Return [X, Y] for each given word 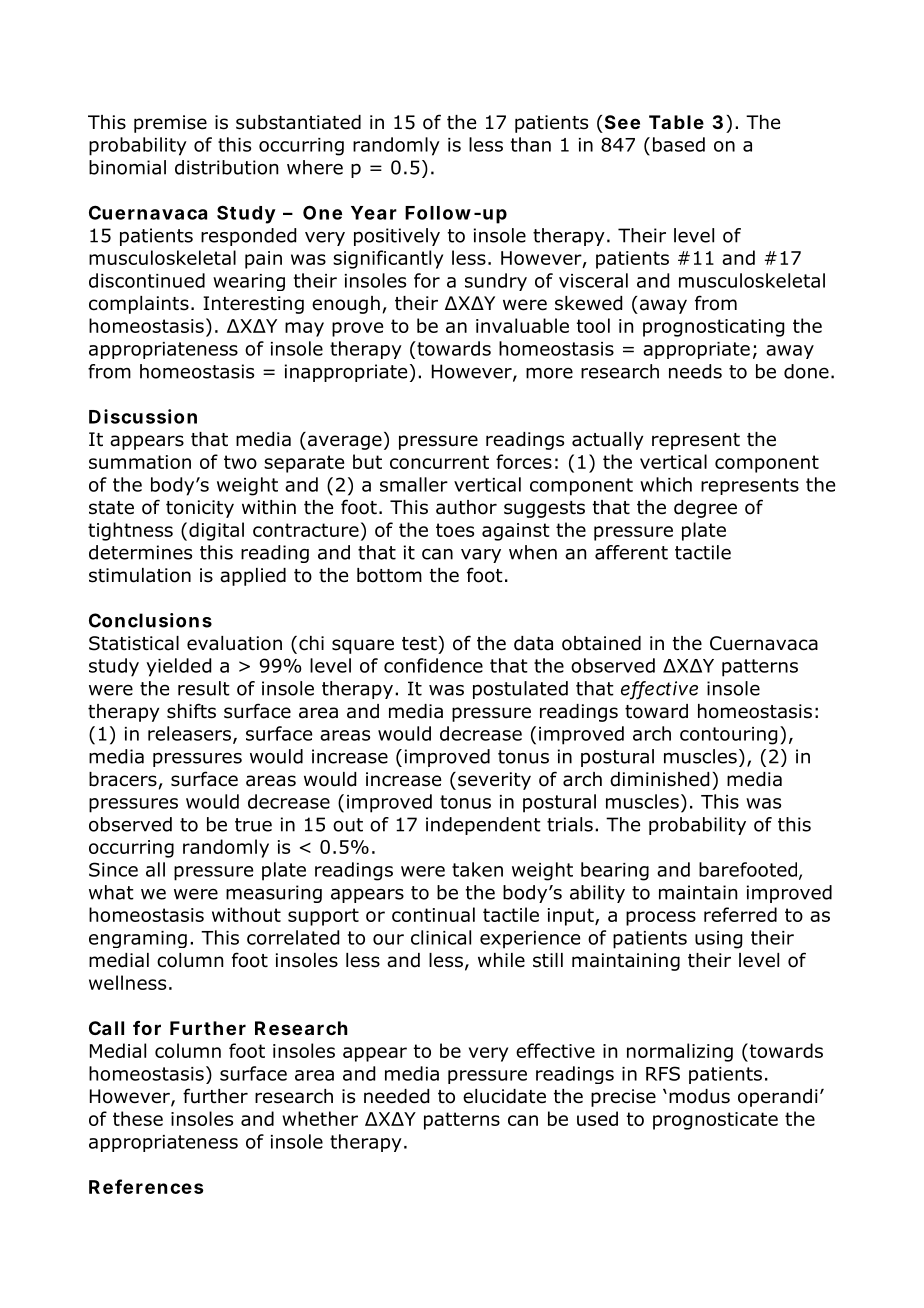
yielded [178, 667]
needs [695, 371]
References [146, 1186]
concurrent [439, 462]
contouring [728, 736]
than [531, 144]
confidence [433, 665]
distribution [226, 167]
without [246, 914]
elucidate [504, 1096]
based [679, 144]
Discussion [143, 416]
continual [433, 914]
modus [699, 1096]
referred [740, 914]
